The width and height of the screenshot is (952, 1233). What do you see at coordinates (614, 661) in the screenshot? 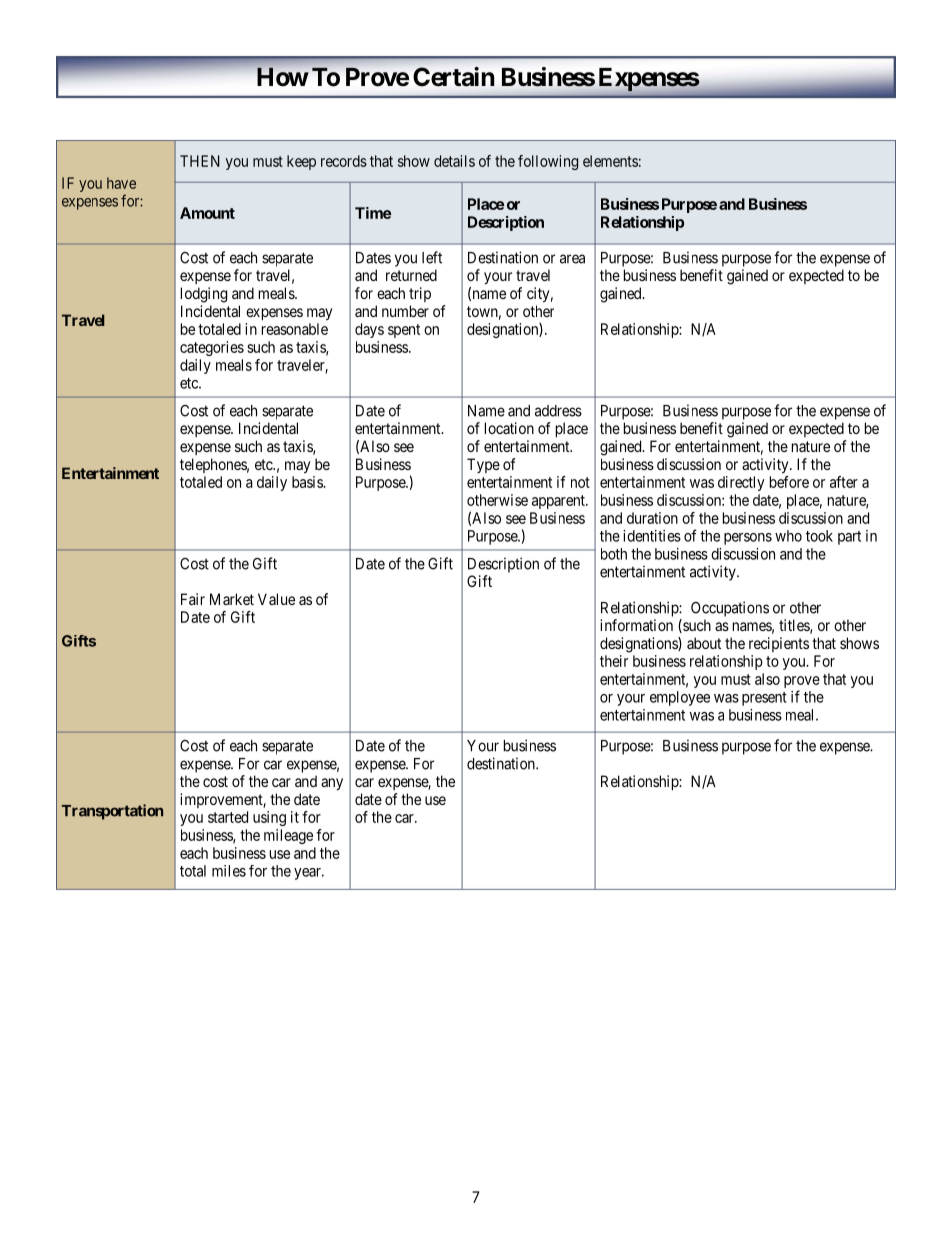
I see `their` at bounding box center [614, 661].
